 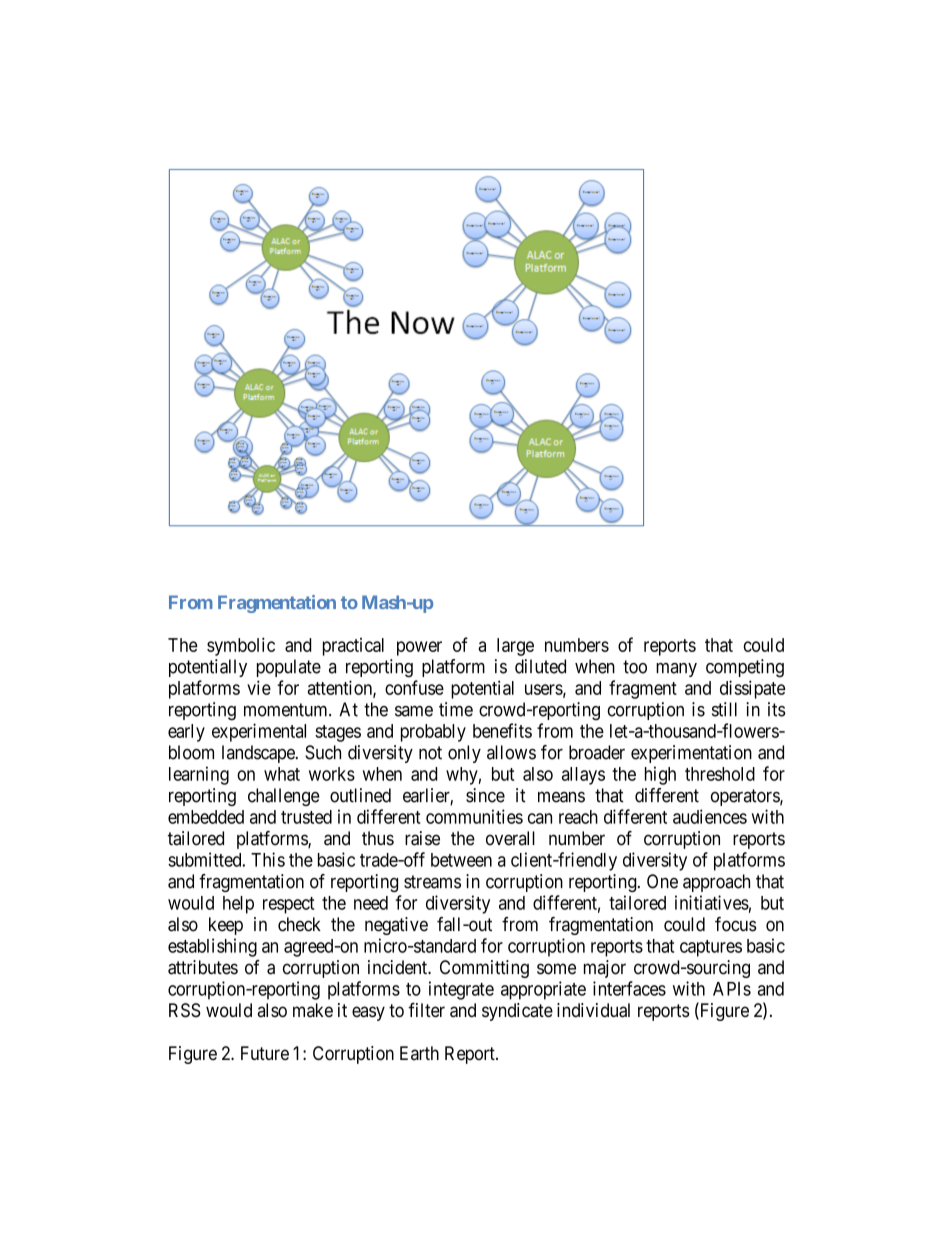 I want to click on Earth, so click(x=419, y=1053).
